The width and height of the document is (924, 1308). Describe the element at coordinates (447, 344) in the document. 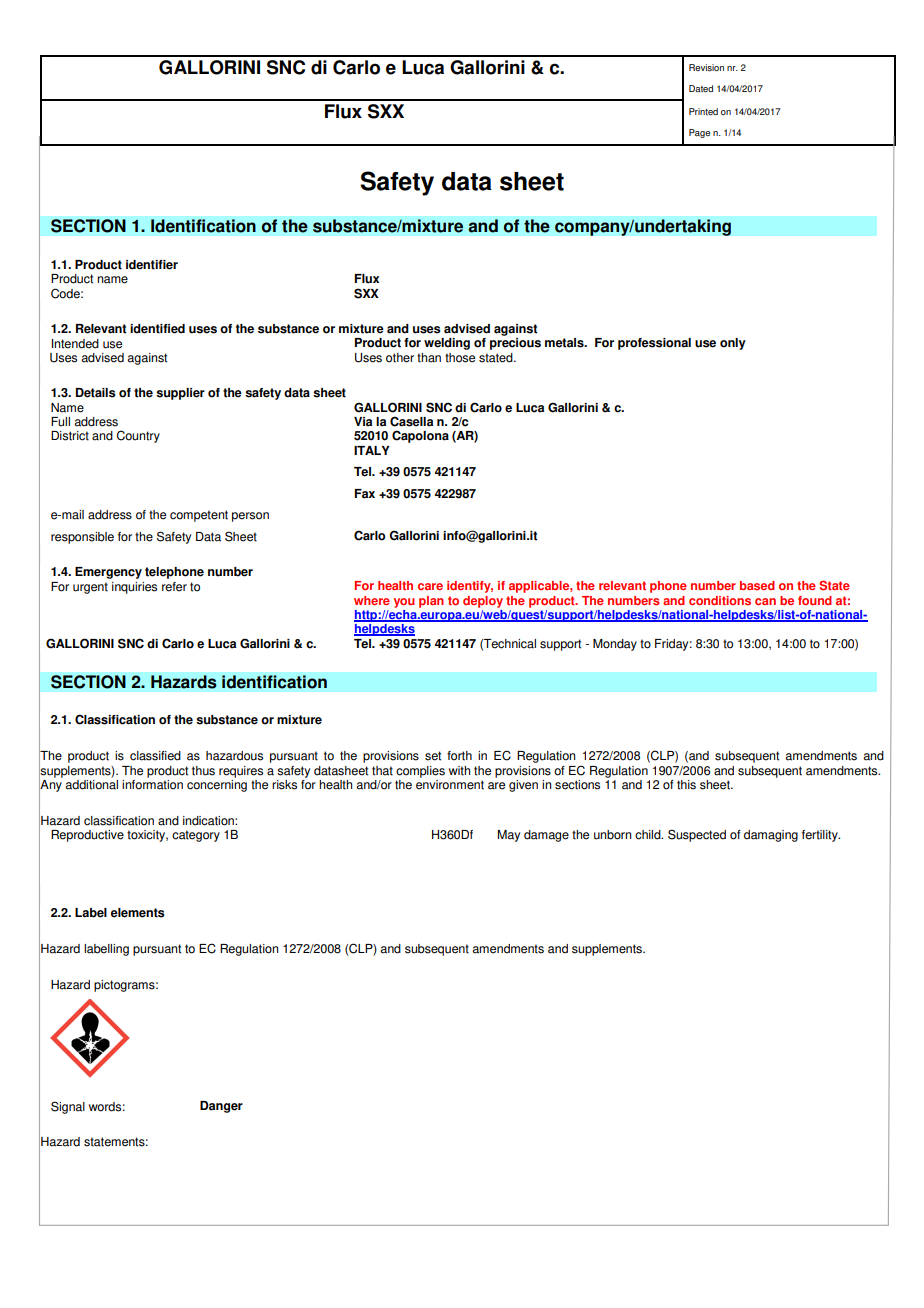

I see `welding` at that location.
